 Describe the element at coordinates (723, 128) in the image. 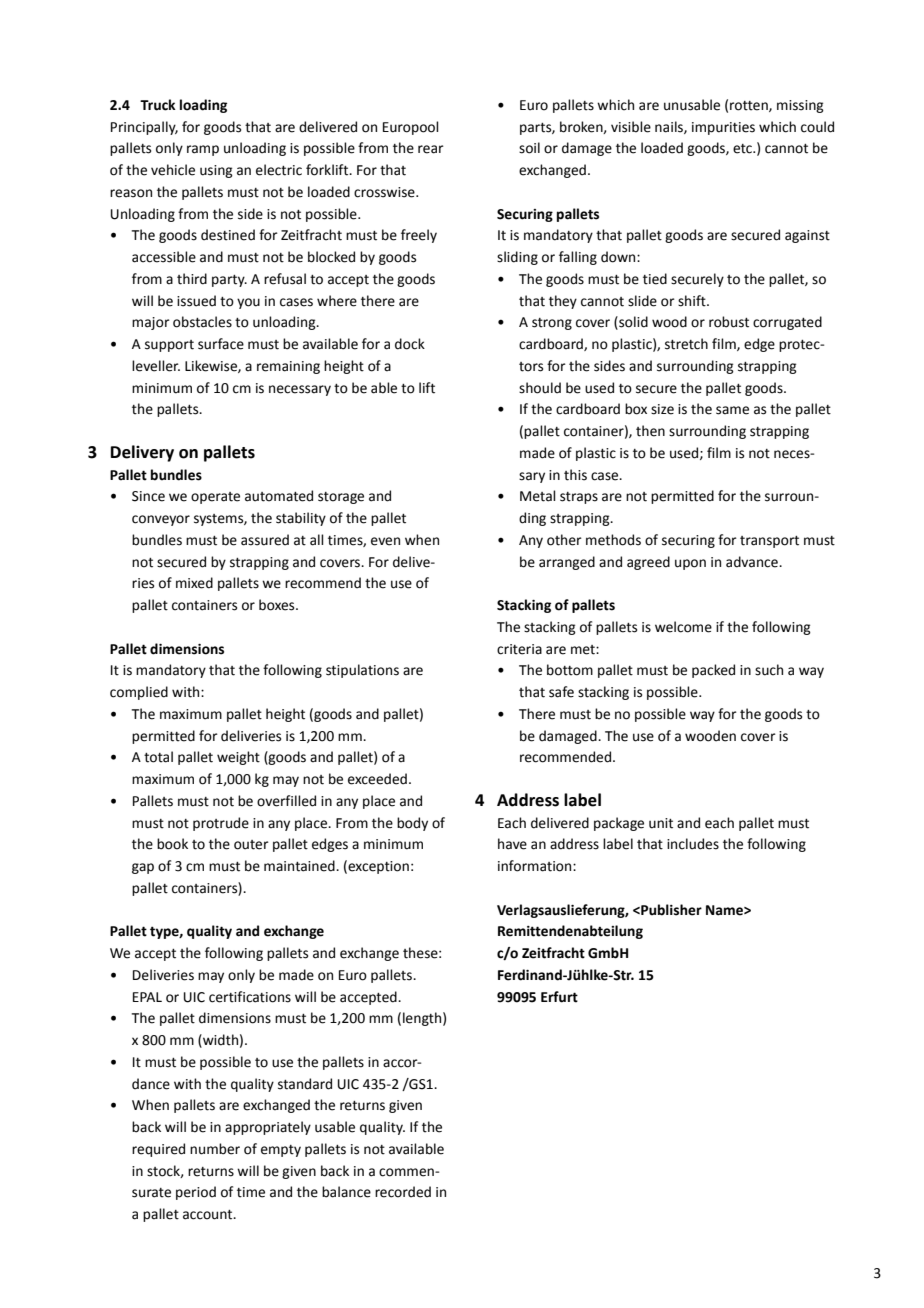

I see `impurities` at that location.
